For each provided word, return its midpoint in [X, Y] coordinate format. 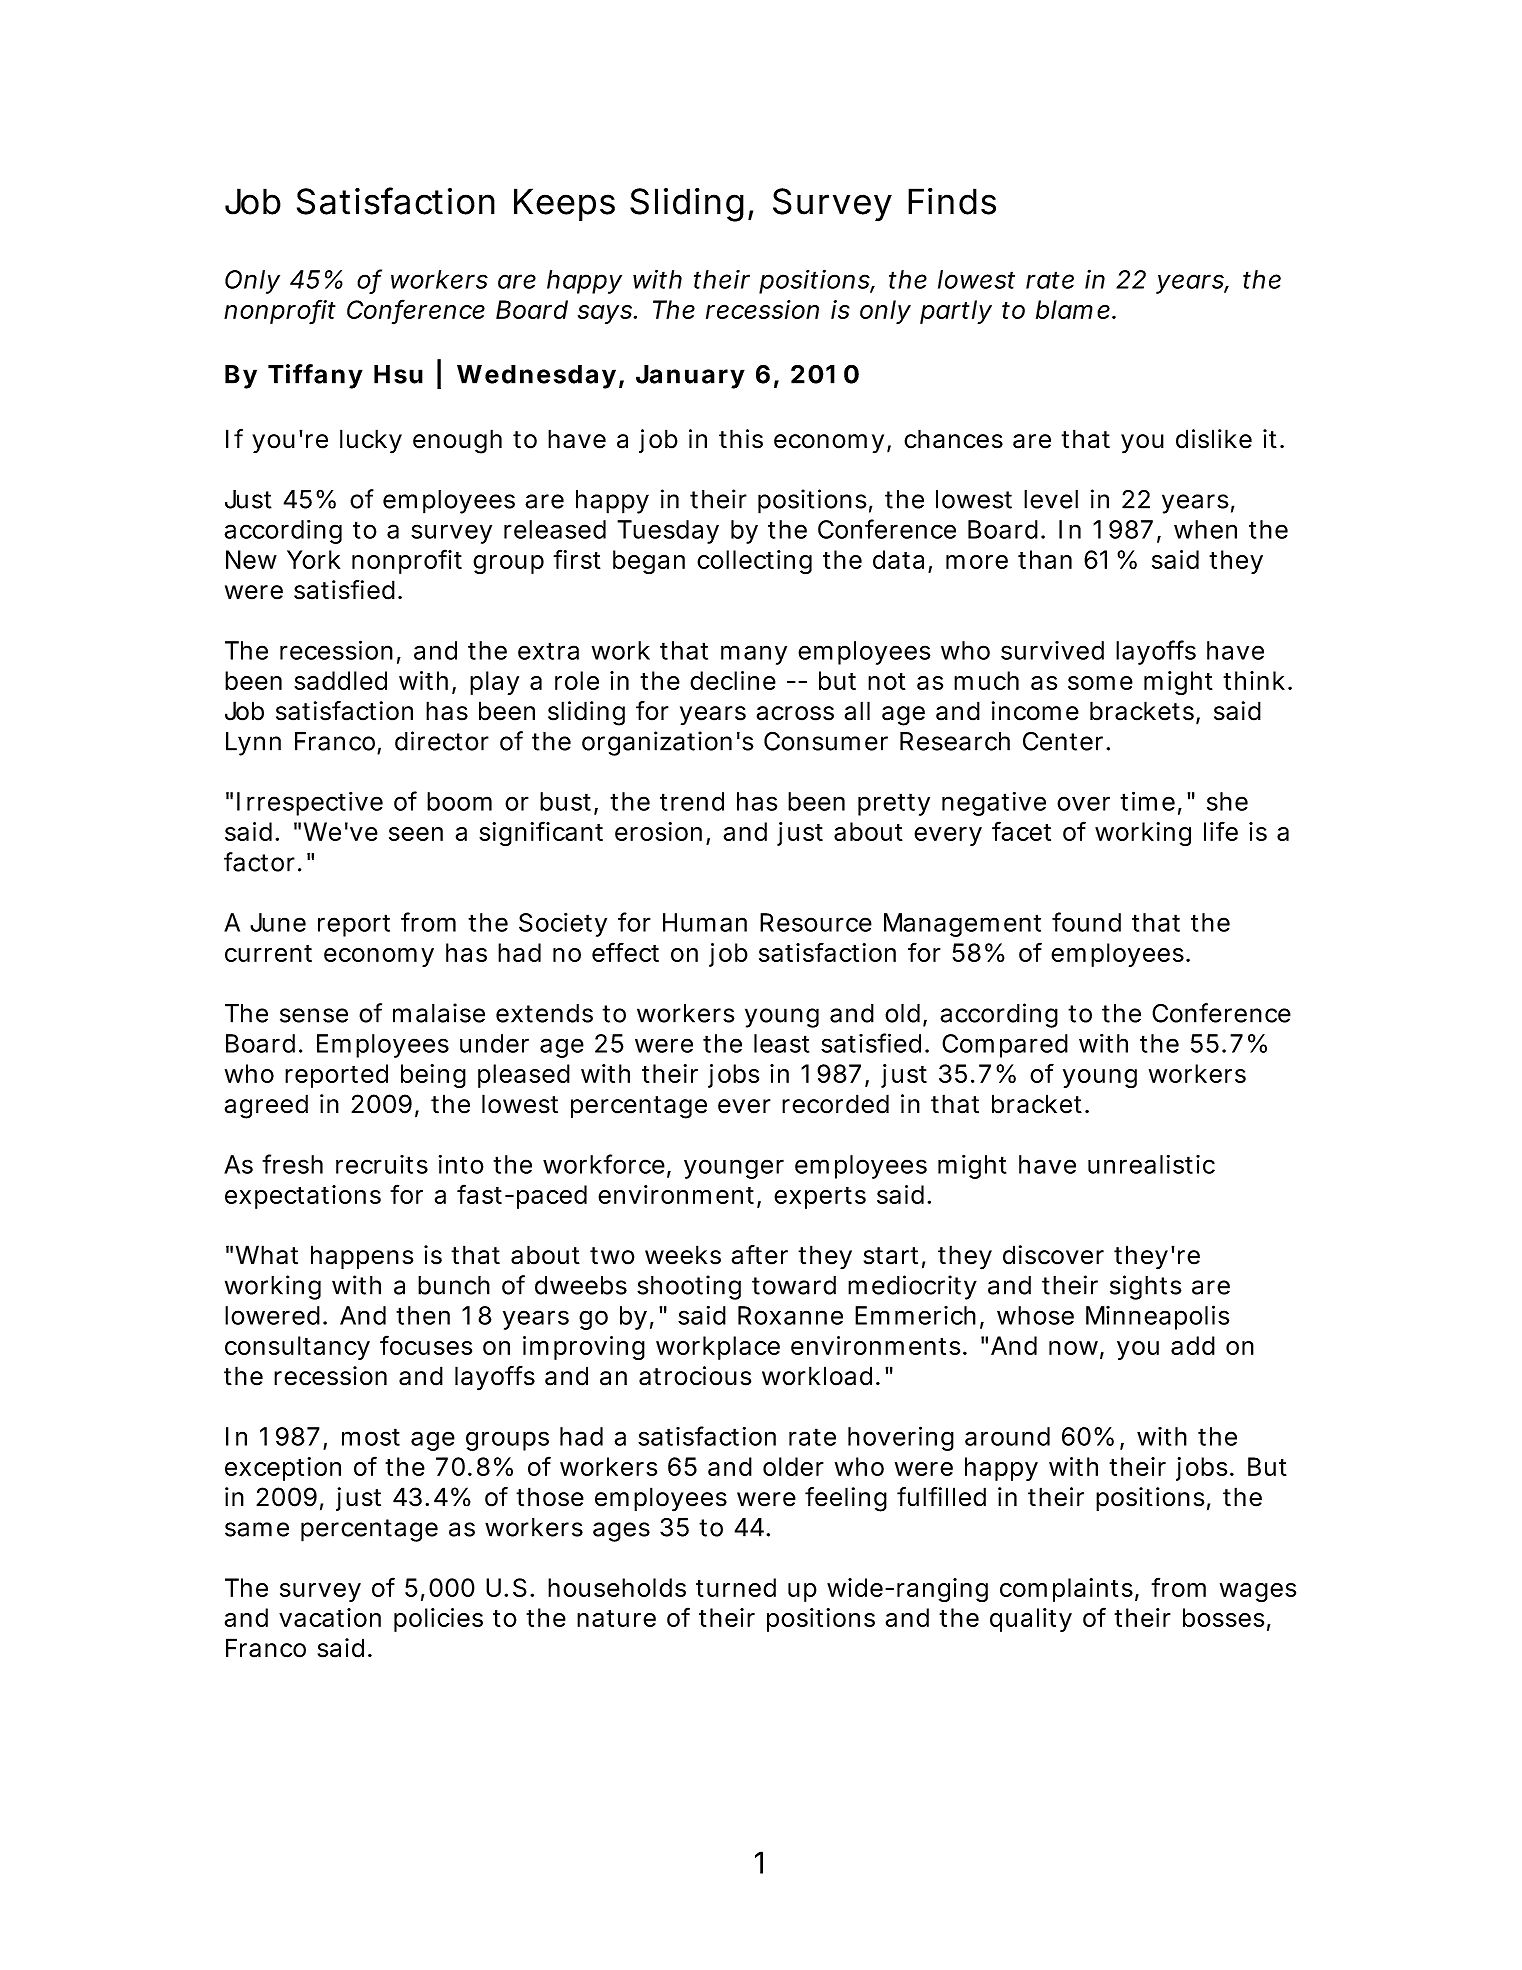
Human [705, 922]
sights [1146, 1287]
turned [736, 1587]
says [606, 314]
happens [362, 1257]
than [1045, 559]
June [278, 922]
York [313, 559]
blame [1073, 309]
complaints [1066, 1590]
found [1086, 922]
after [760, 1255]
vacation [330, 1617]
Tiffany [315, 376]
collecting [754, 562]
